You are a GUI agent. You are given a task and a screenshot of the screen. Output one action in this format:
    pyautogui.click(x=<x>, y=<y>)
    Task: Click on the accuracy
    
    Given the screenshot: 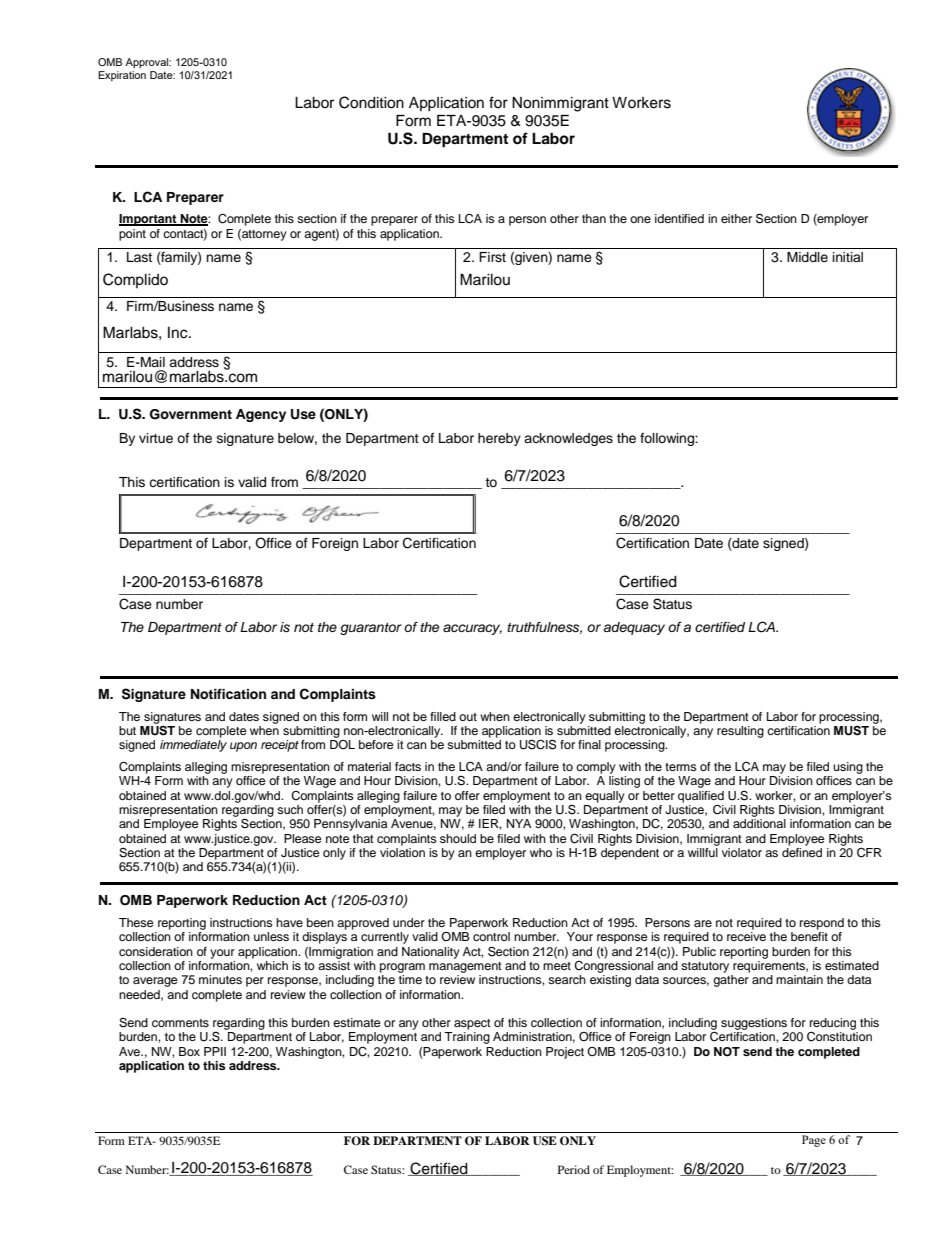 What is the action you would take?
    pyautogui.click(x=472, y=629)
